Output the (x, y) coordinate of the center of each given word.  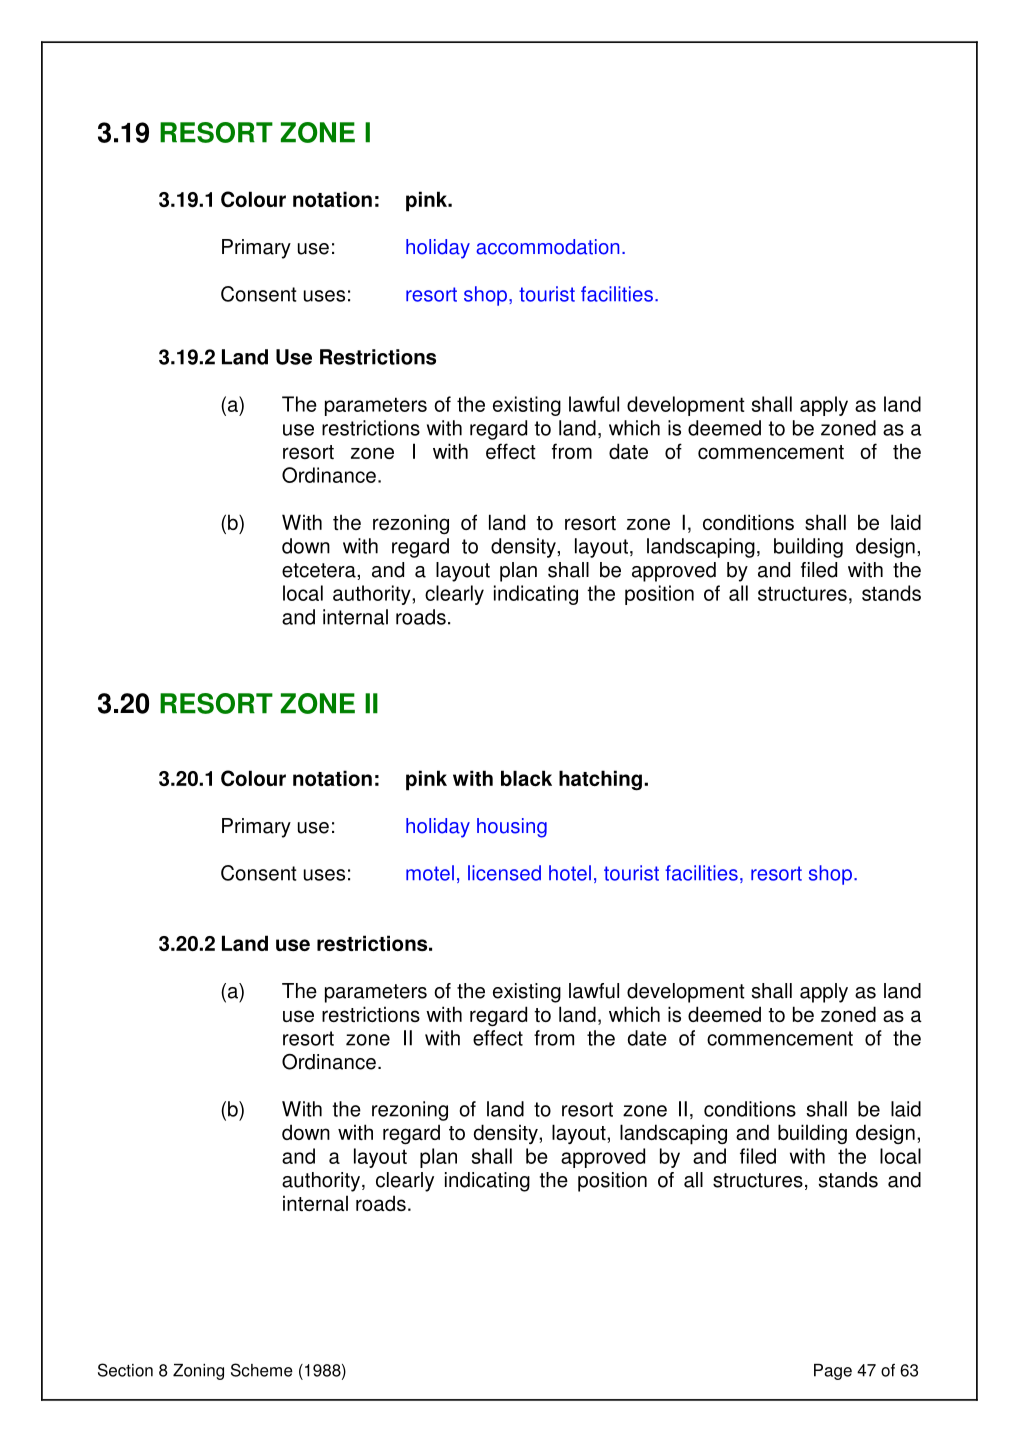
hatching (600, 780)
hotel (570, 873)
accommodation (547, 247)
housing (512, 828)
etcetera (320, 570)
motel (430, 873)
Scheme (262, 1370)
